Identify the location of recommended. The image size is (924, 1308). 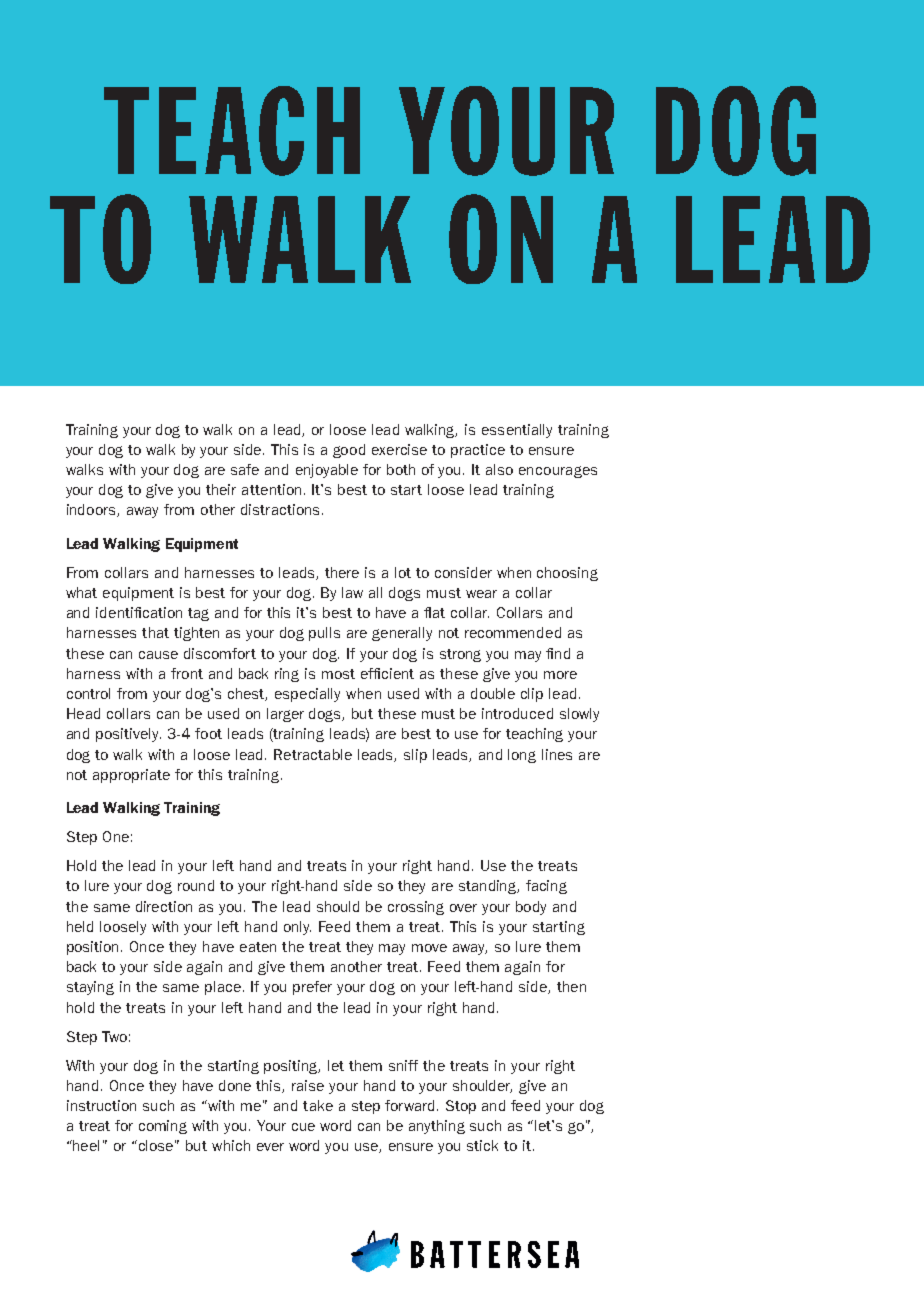
(513, 632).
